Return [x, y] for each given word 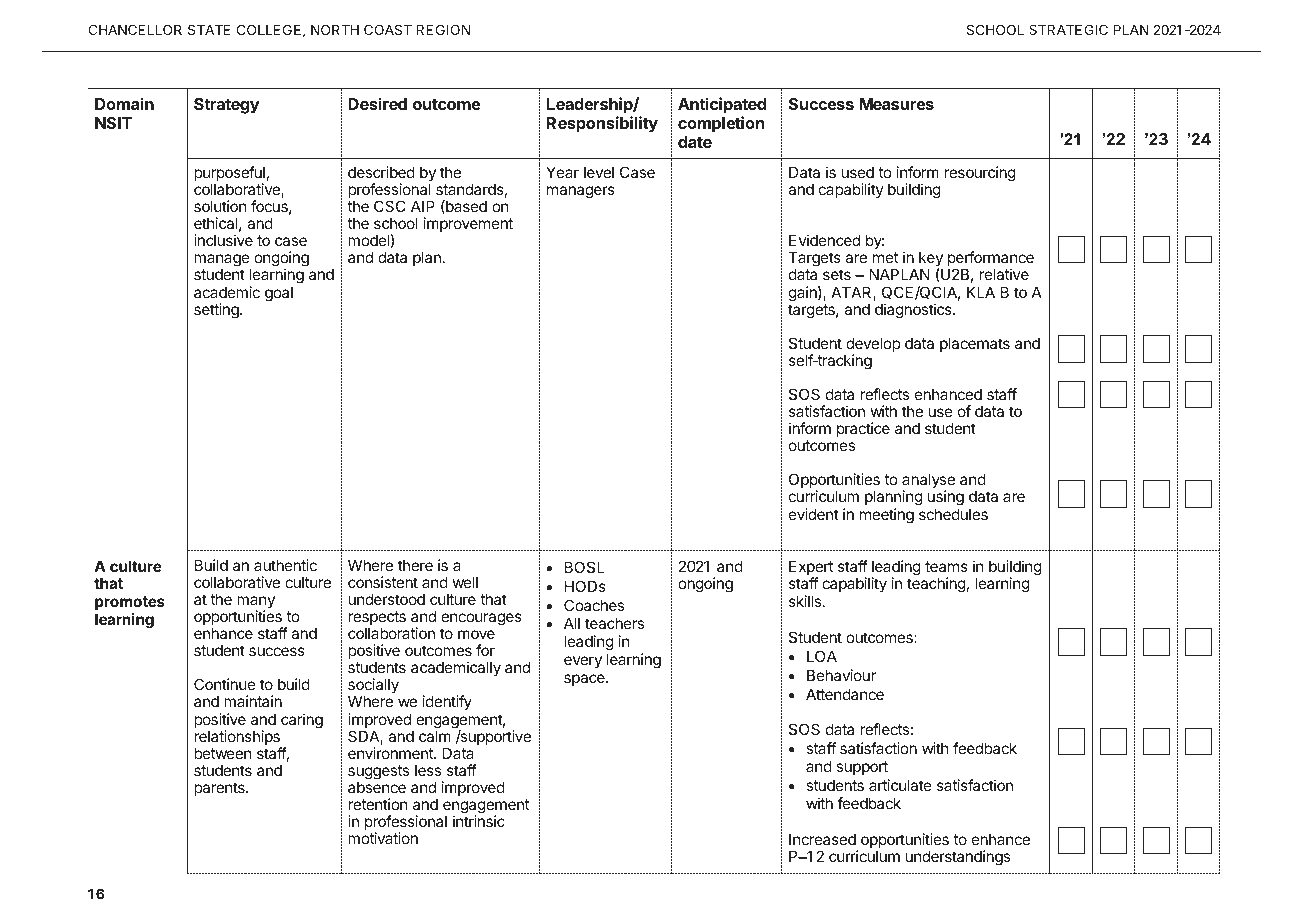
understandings [958, 858]
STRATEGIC [1068, 29]
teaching [936, 585]
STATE [209, 29]
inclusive [223, 240]
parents [220, 789]
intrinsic [479, 821]
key [931, 261]
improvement [468, 224]
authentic [285, 565]
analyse [928, 482]
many [256, 603]
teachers [614, 623]
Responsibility [602, 124]
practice [863, 429]
